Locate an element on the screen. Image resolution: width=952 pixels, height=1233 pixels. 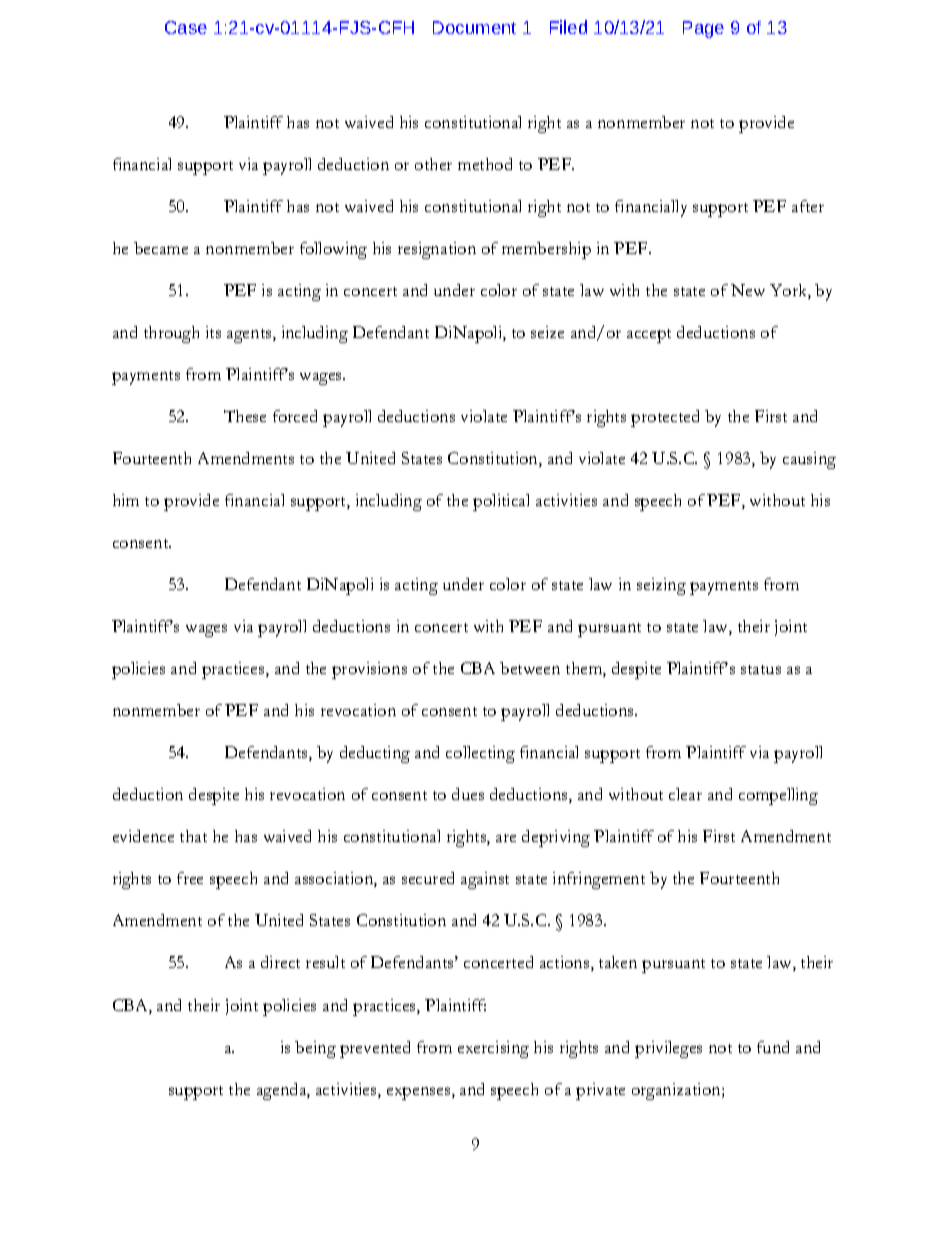
dues is located at coordinates (468, 794).
